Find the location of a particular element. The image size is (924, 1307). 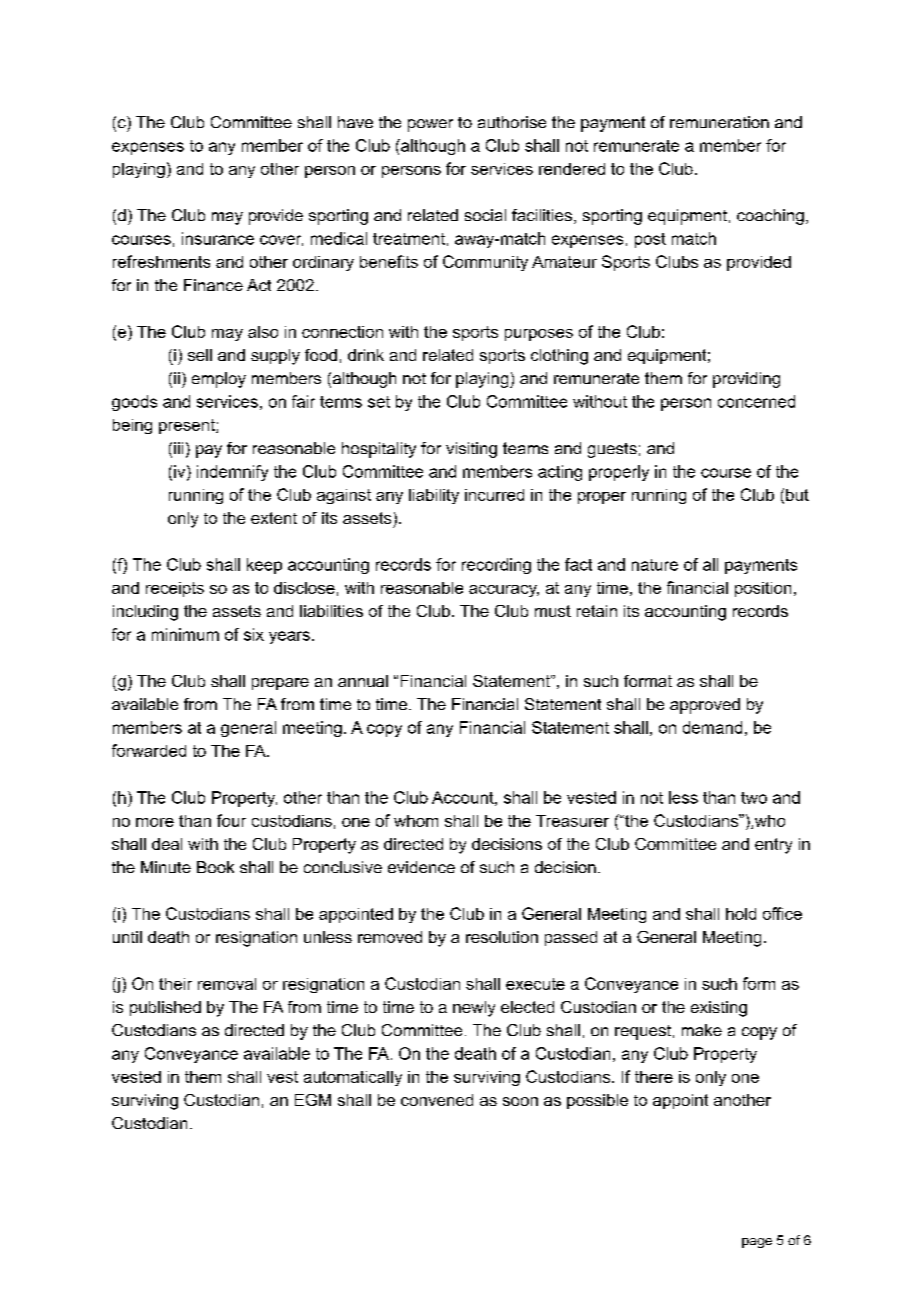

automatically is located at coordinates (353, 1078).
